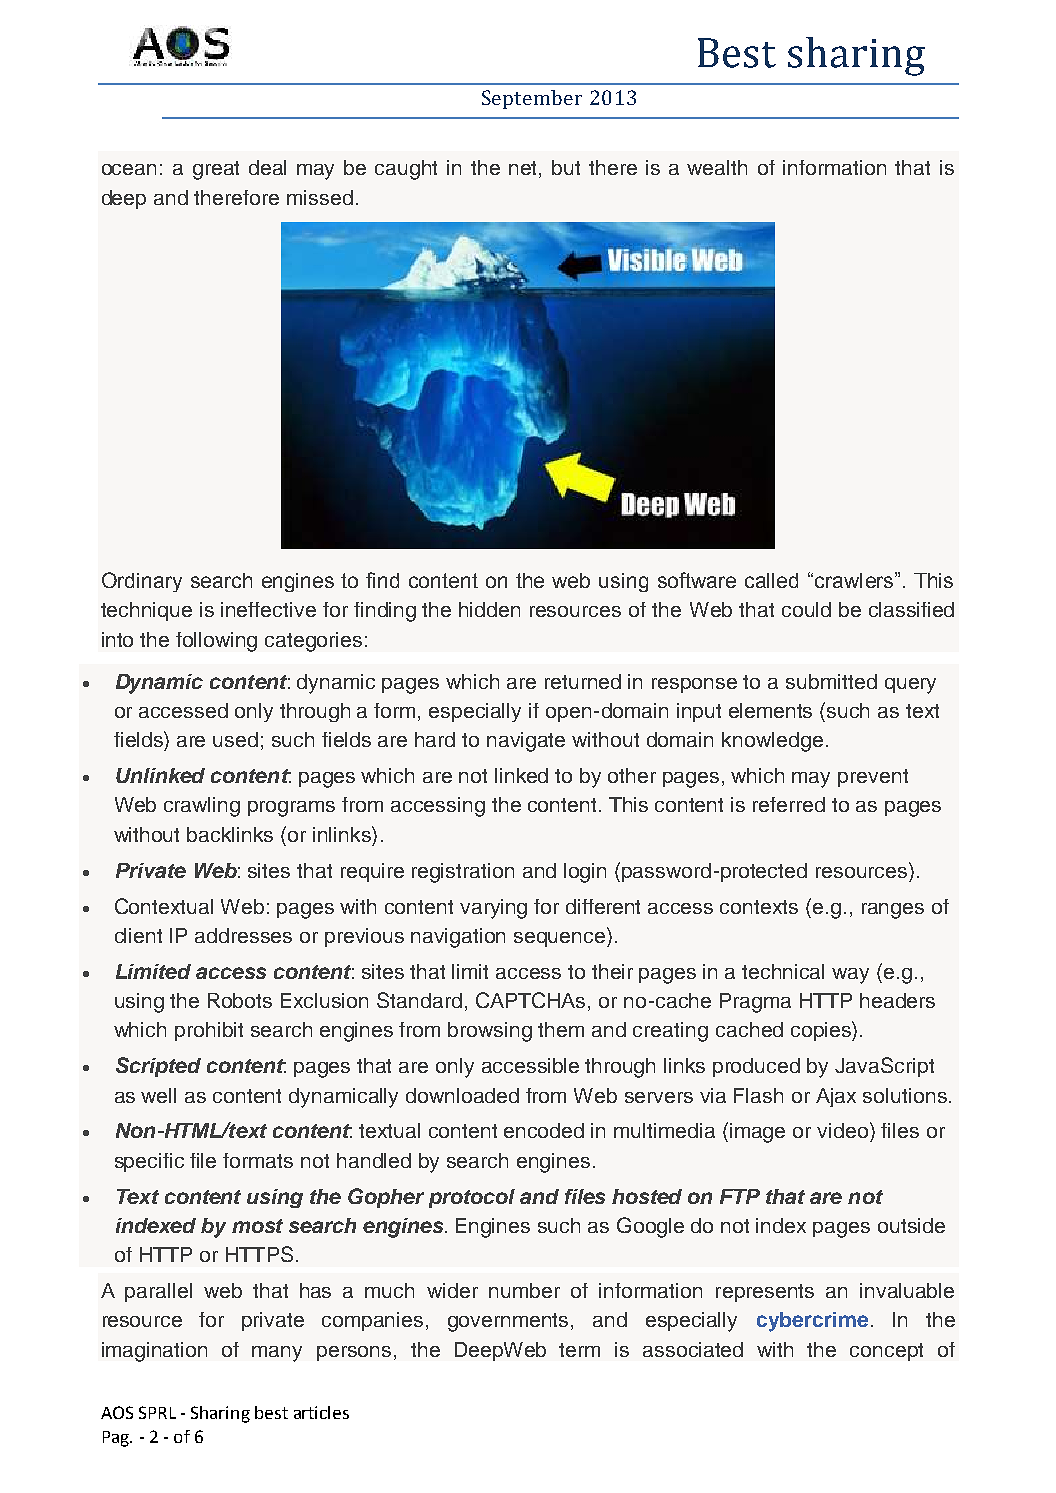 This screenshot has width=1056, height=1493. Describe the element at coordinates (154, 1352) in the screenshot. I see `imagination` at that location.
